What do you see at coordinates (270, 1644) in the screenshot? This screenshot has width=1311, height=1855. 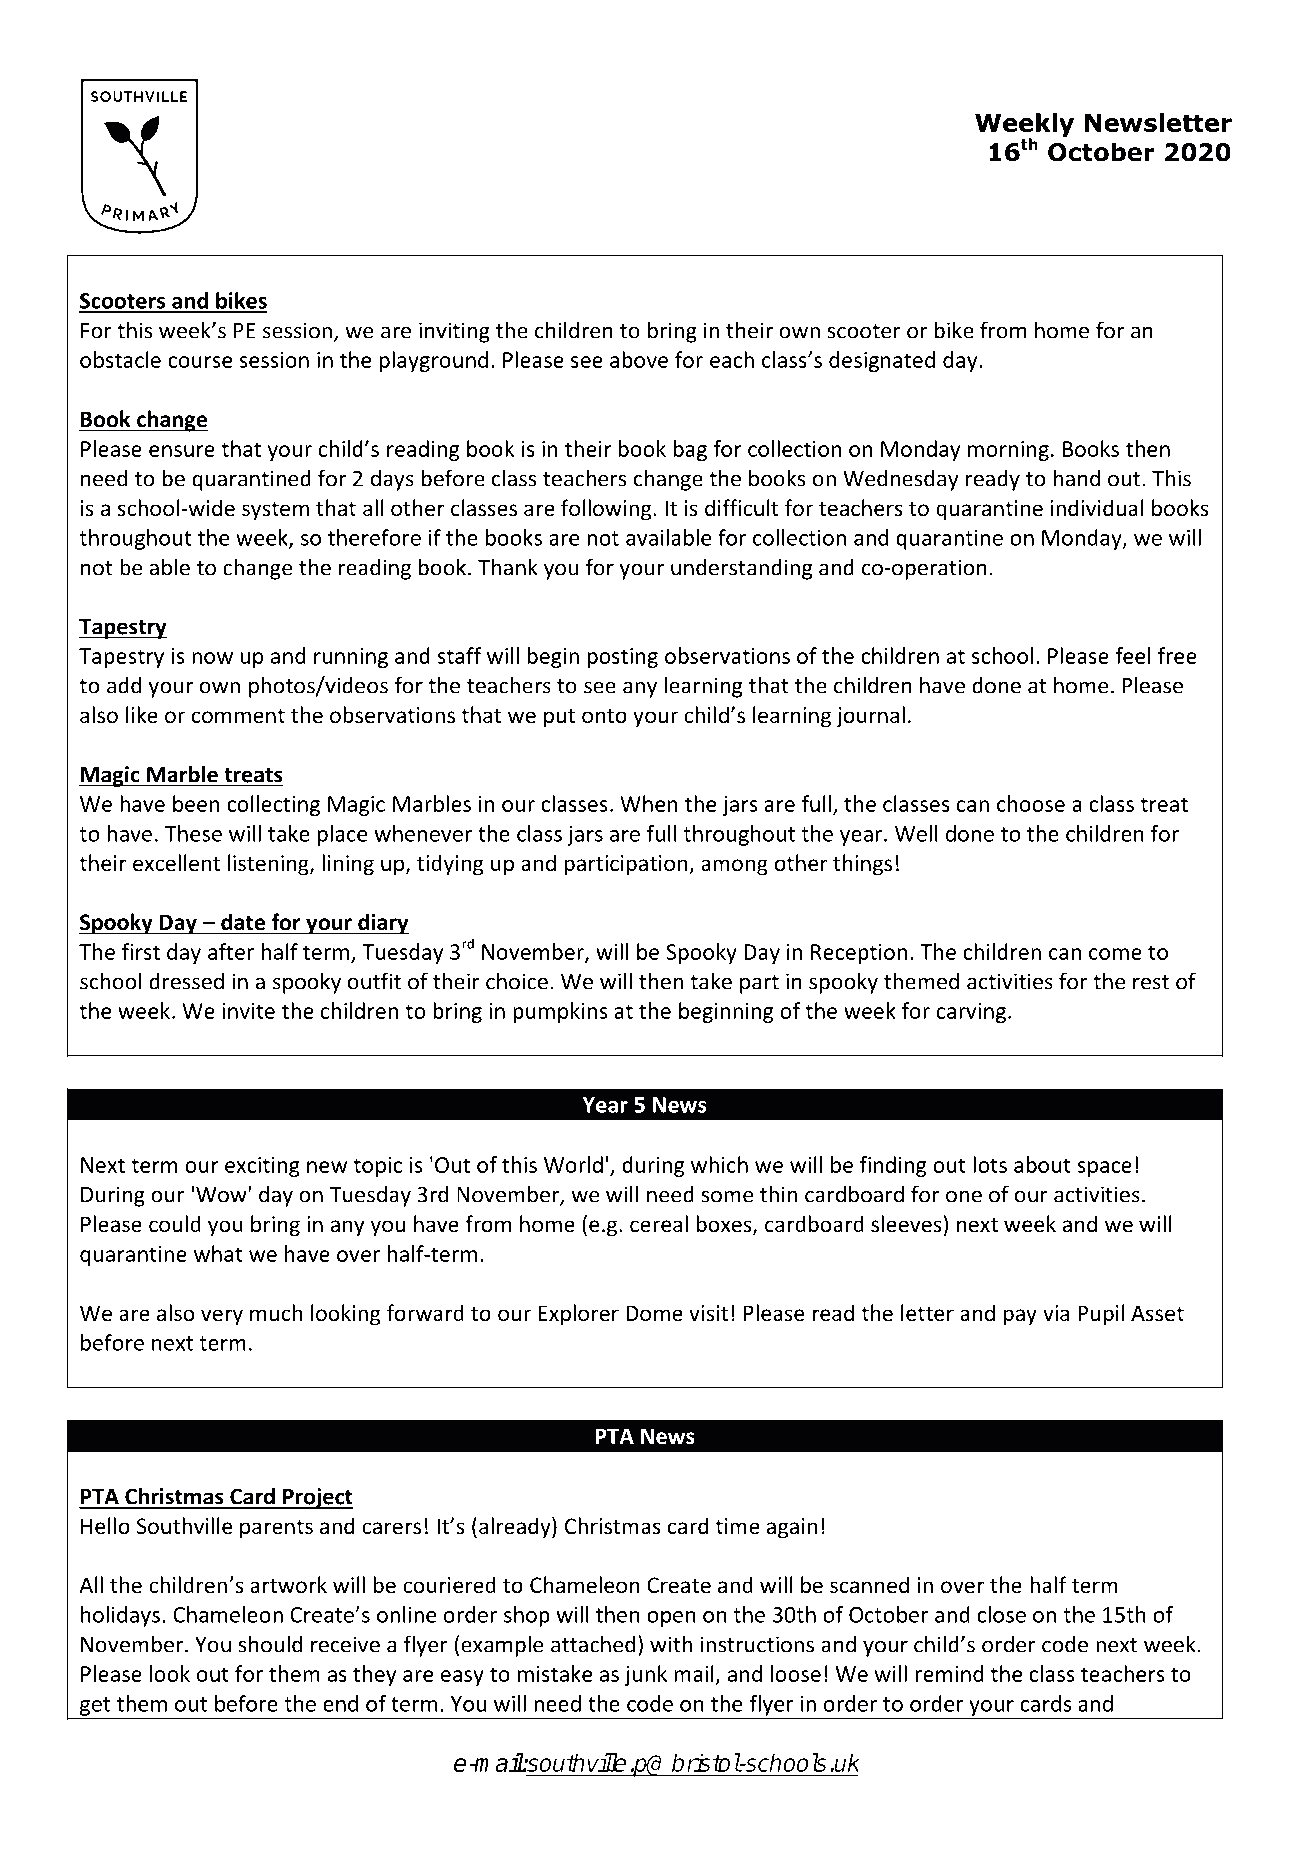 I see `should` at bounding box center [270, 1644].
